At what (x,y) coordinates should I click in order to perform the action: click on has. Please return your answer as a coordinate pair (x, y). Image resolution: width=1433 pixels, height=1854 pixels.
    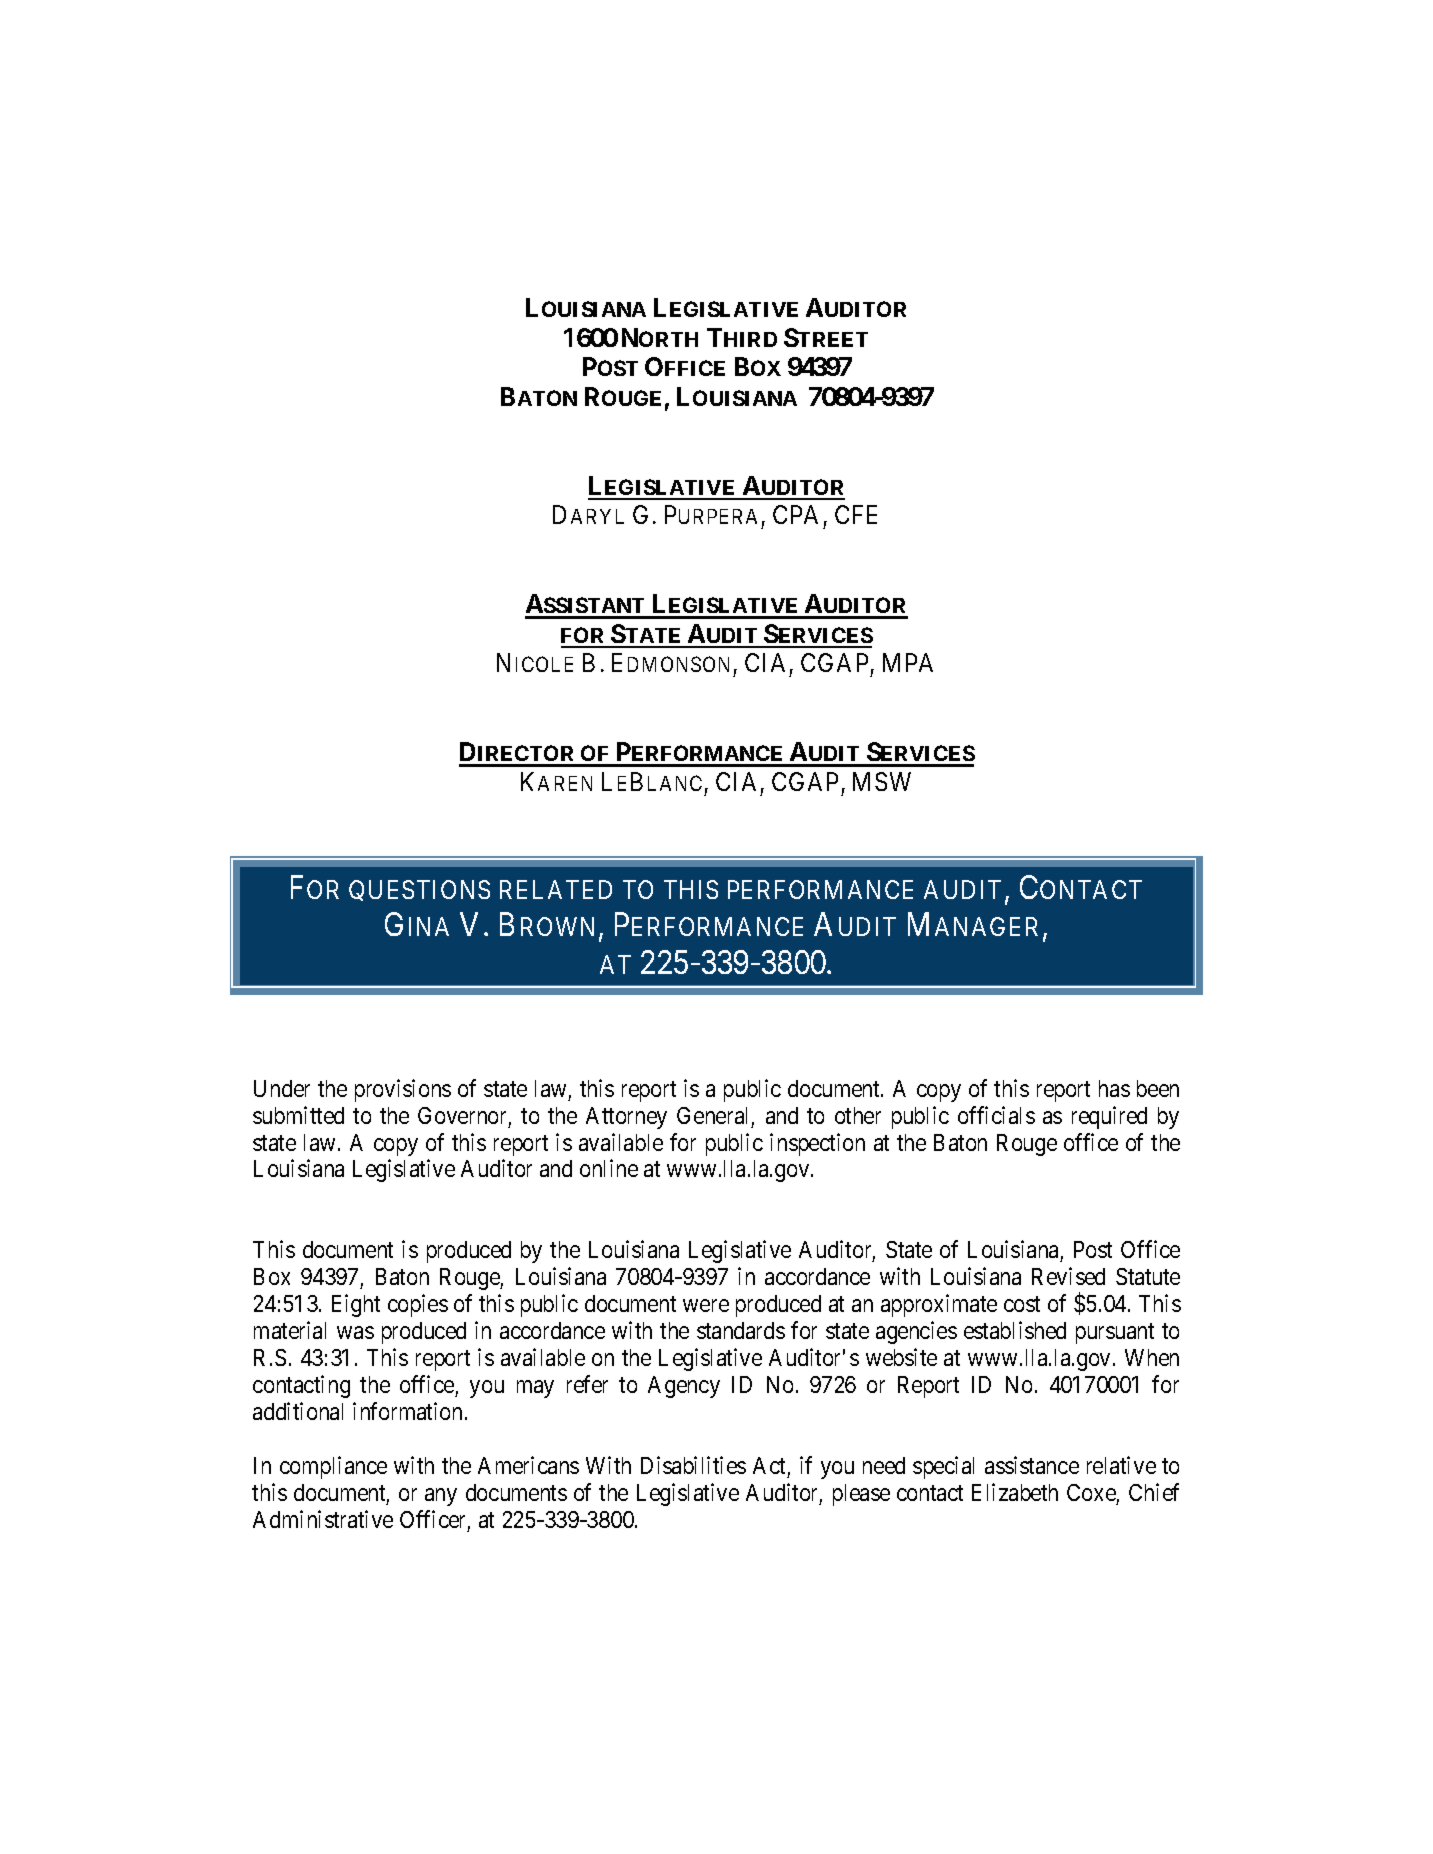
    Looking at the image, I should click on (1114, 1088).
